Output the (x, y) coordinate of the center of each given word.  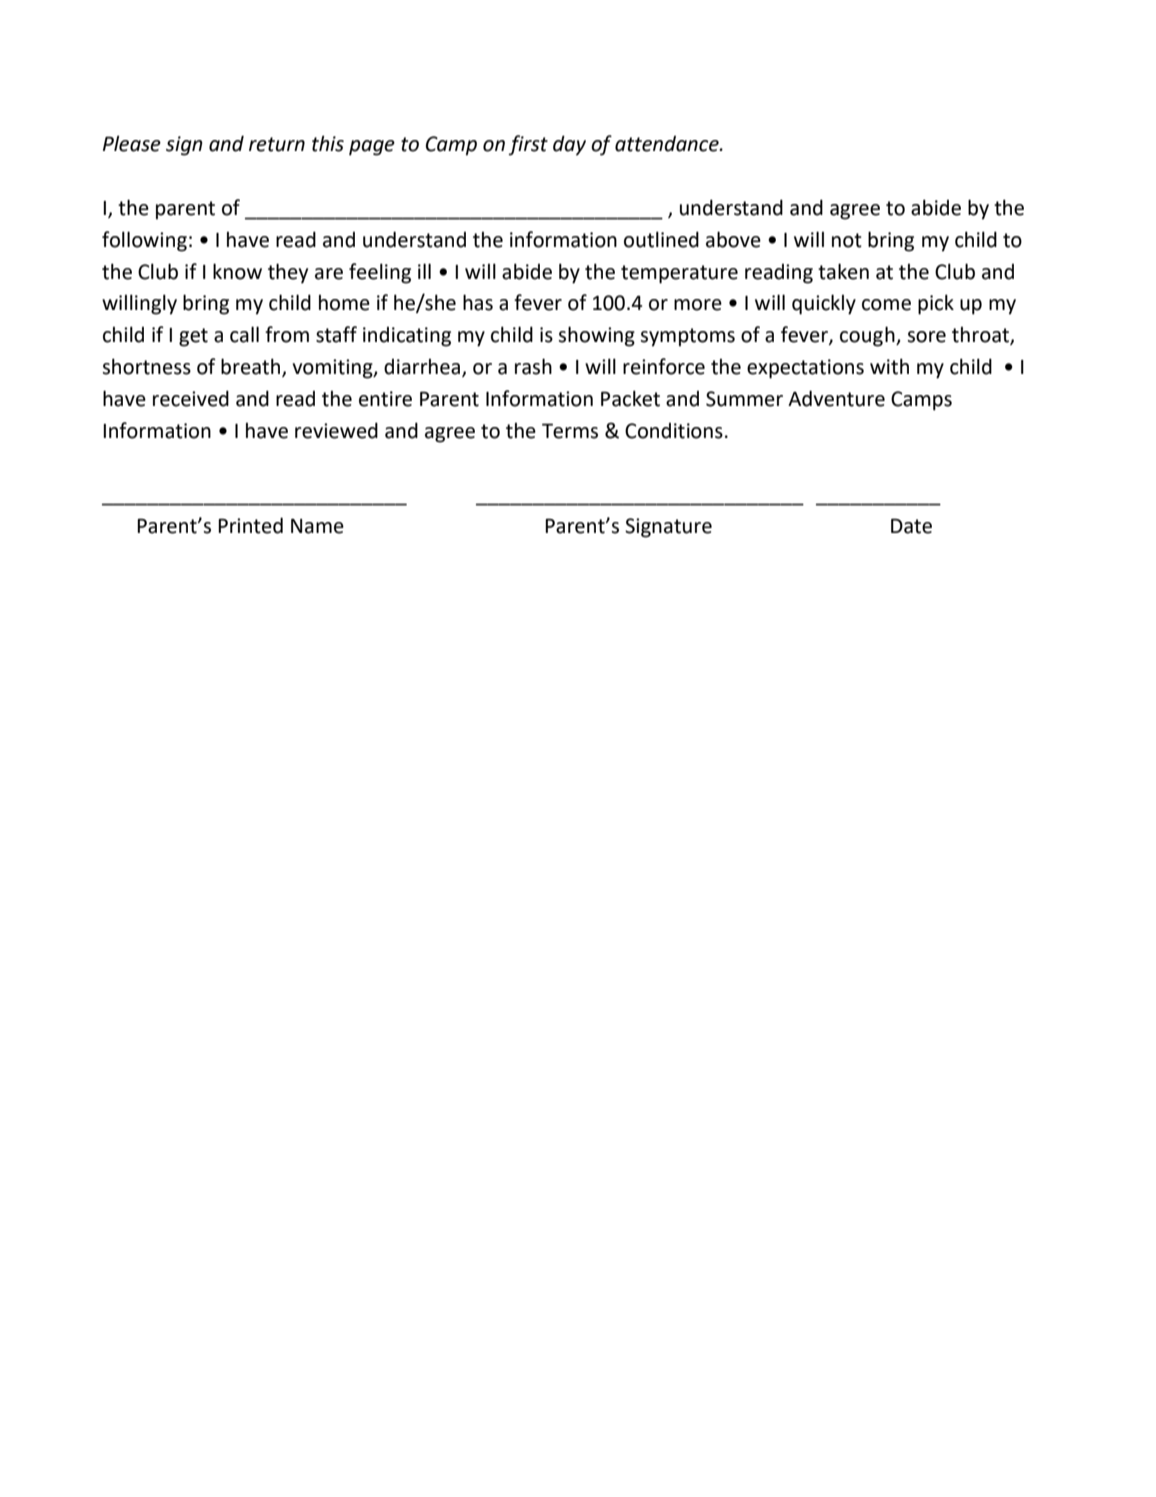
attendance (668, 144)
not (847, 240)
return (277, 144)
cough (868, 336)
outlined (661, 239)
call (244, 334)
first (528, 145)
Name (317, 526)
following (144, 241)
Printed (250, 525)
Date (911, 526)
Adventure (836, 398)
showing (596, 336)
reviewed (336, 430)
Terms (570, 431)
